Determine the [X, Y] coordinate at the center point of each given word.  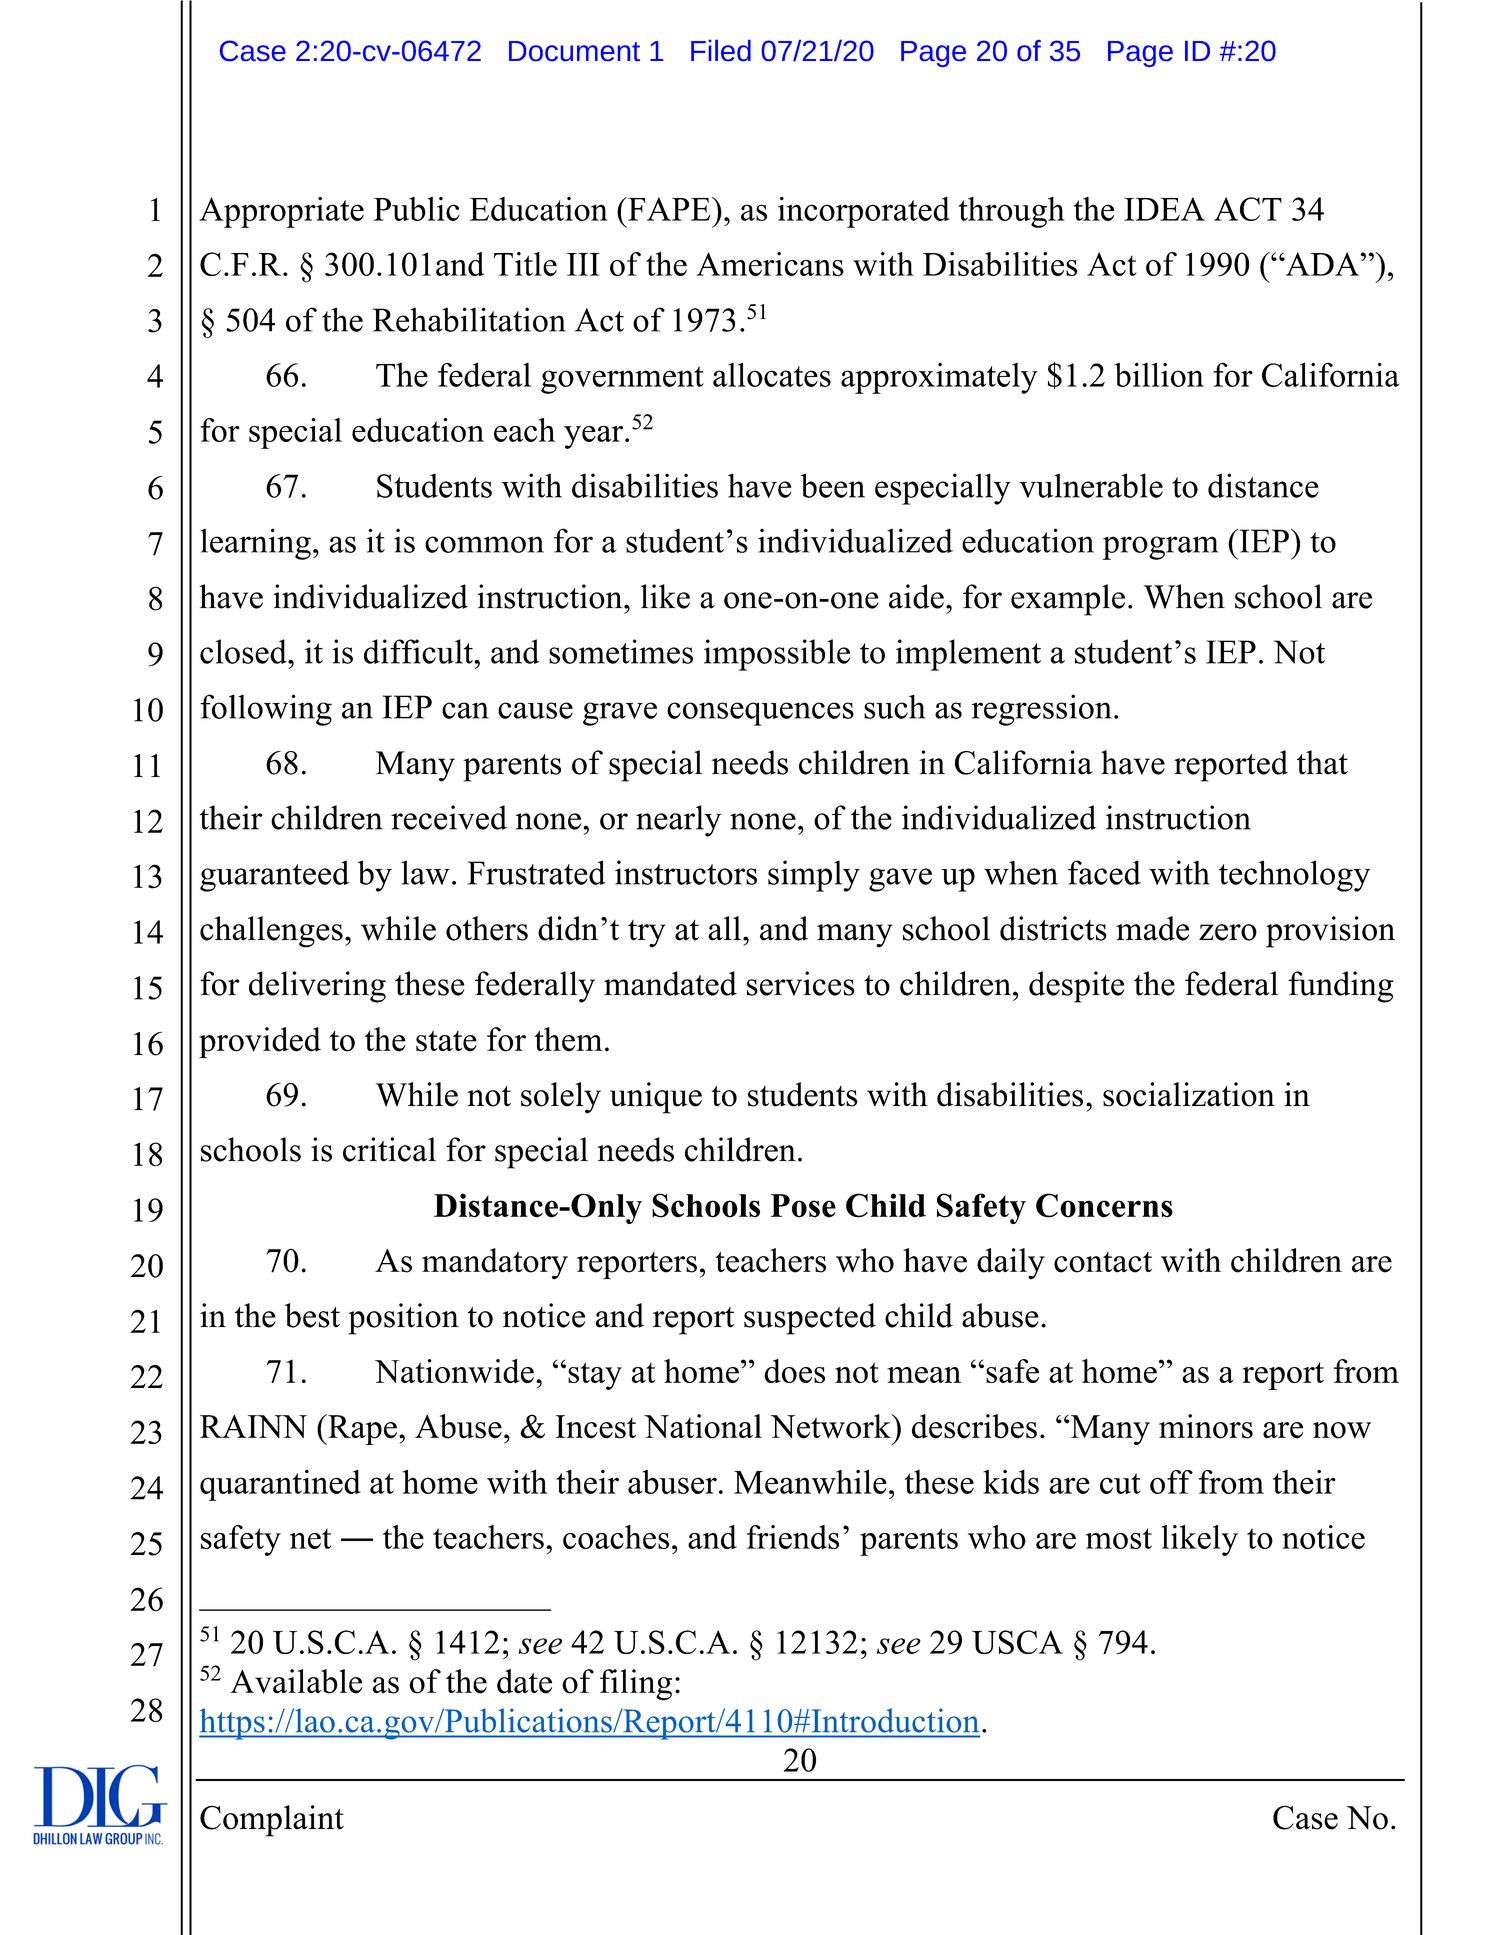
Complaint [272, 1821]
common [484, 544]
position [403, 1319]
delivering [317, 987]
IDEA [1164, 209]
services [801, 983]
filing [636, 1685]
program [1160, 548]
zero [1228, 932]
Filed [721, 50]
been [833, 485]
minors [1206, 1426]
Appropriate [281, 212]
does [794, 1371]
